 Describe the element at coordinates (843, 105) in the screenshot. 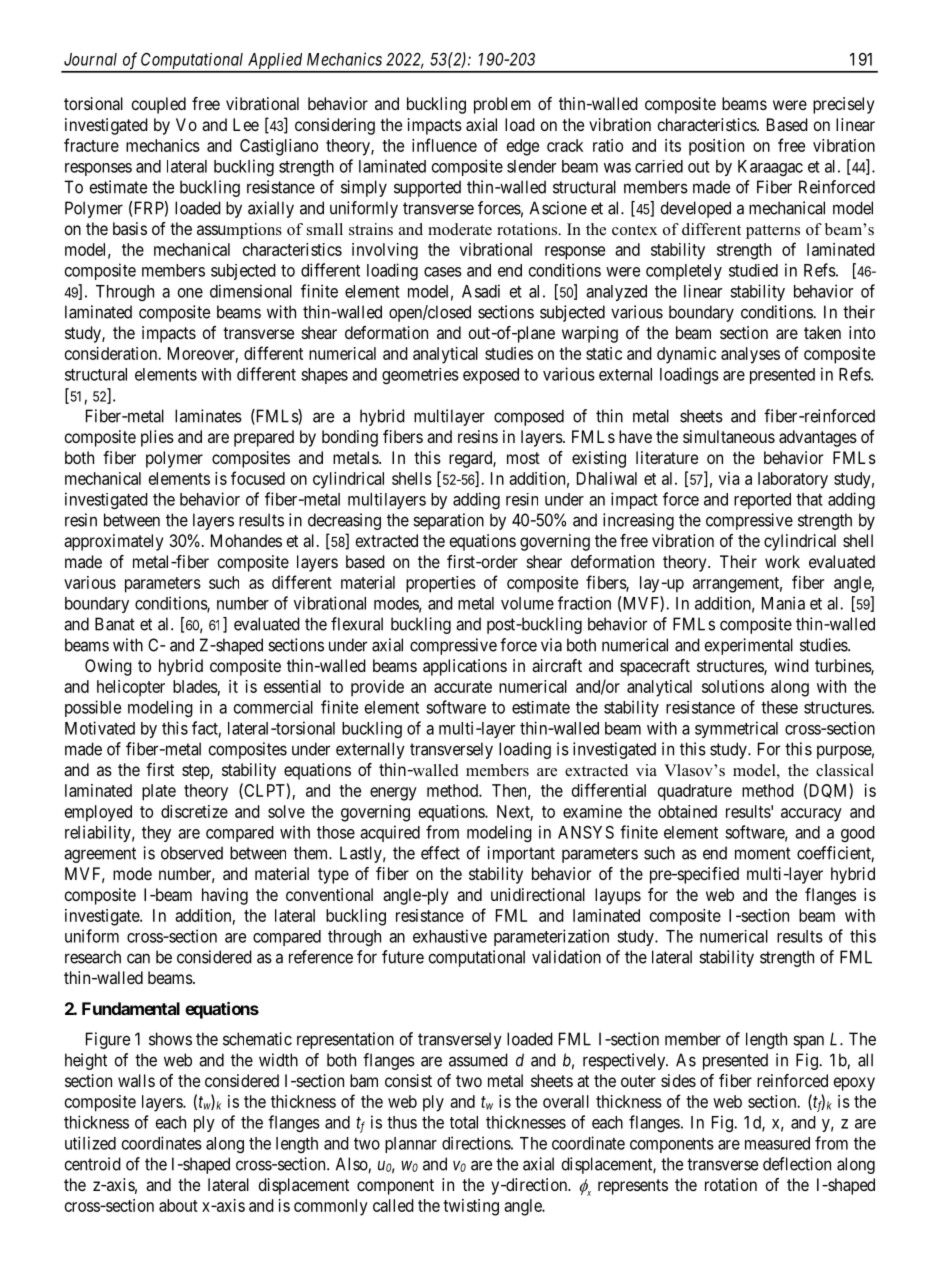

I see `precisely` at that location.
